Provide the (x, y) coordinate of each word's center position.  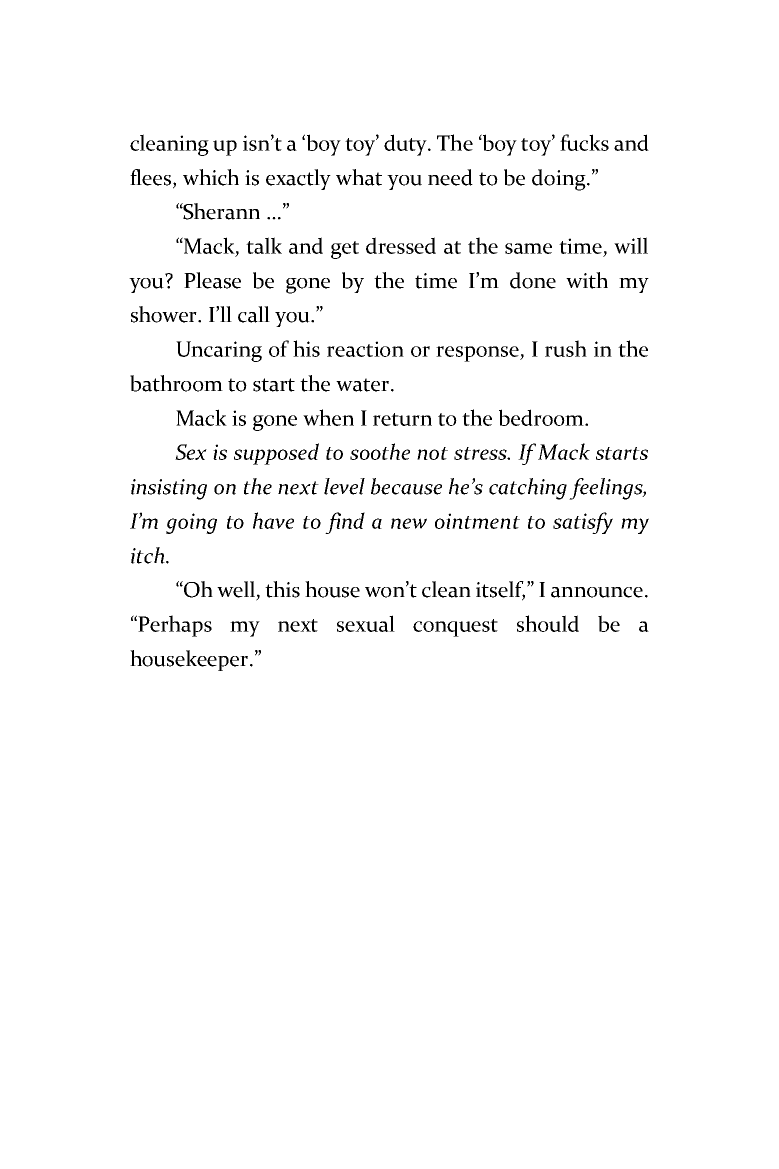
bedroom (542, 417)
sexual (366, 623)
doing (560, 180)
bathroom (176, 383)
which (211, 177)
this (282, 589)
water (364, 385)
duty (407, 145)
